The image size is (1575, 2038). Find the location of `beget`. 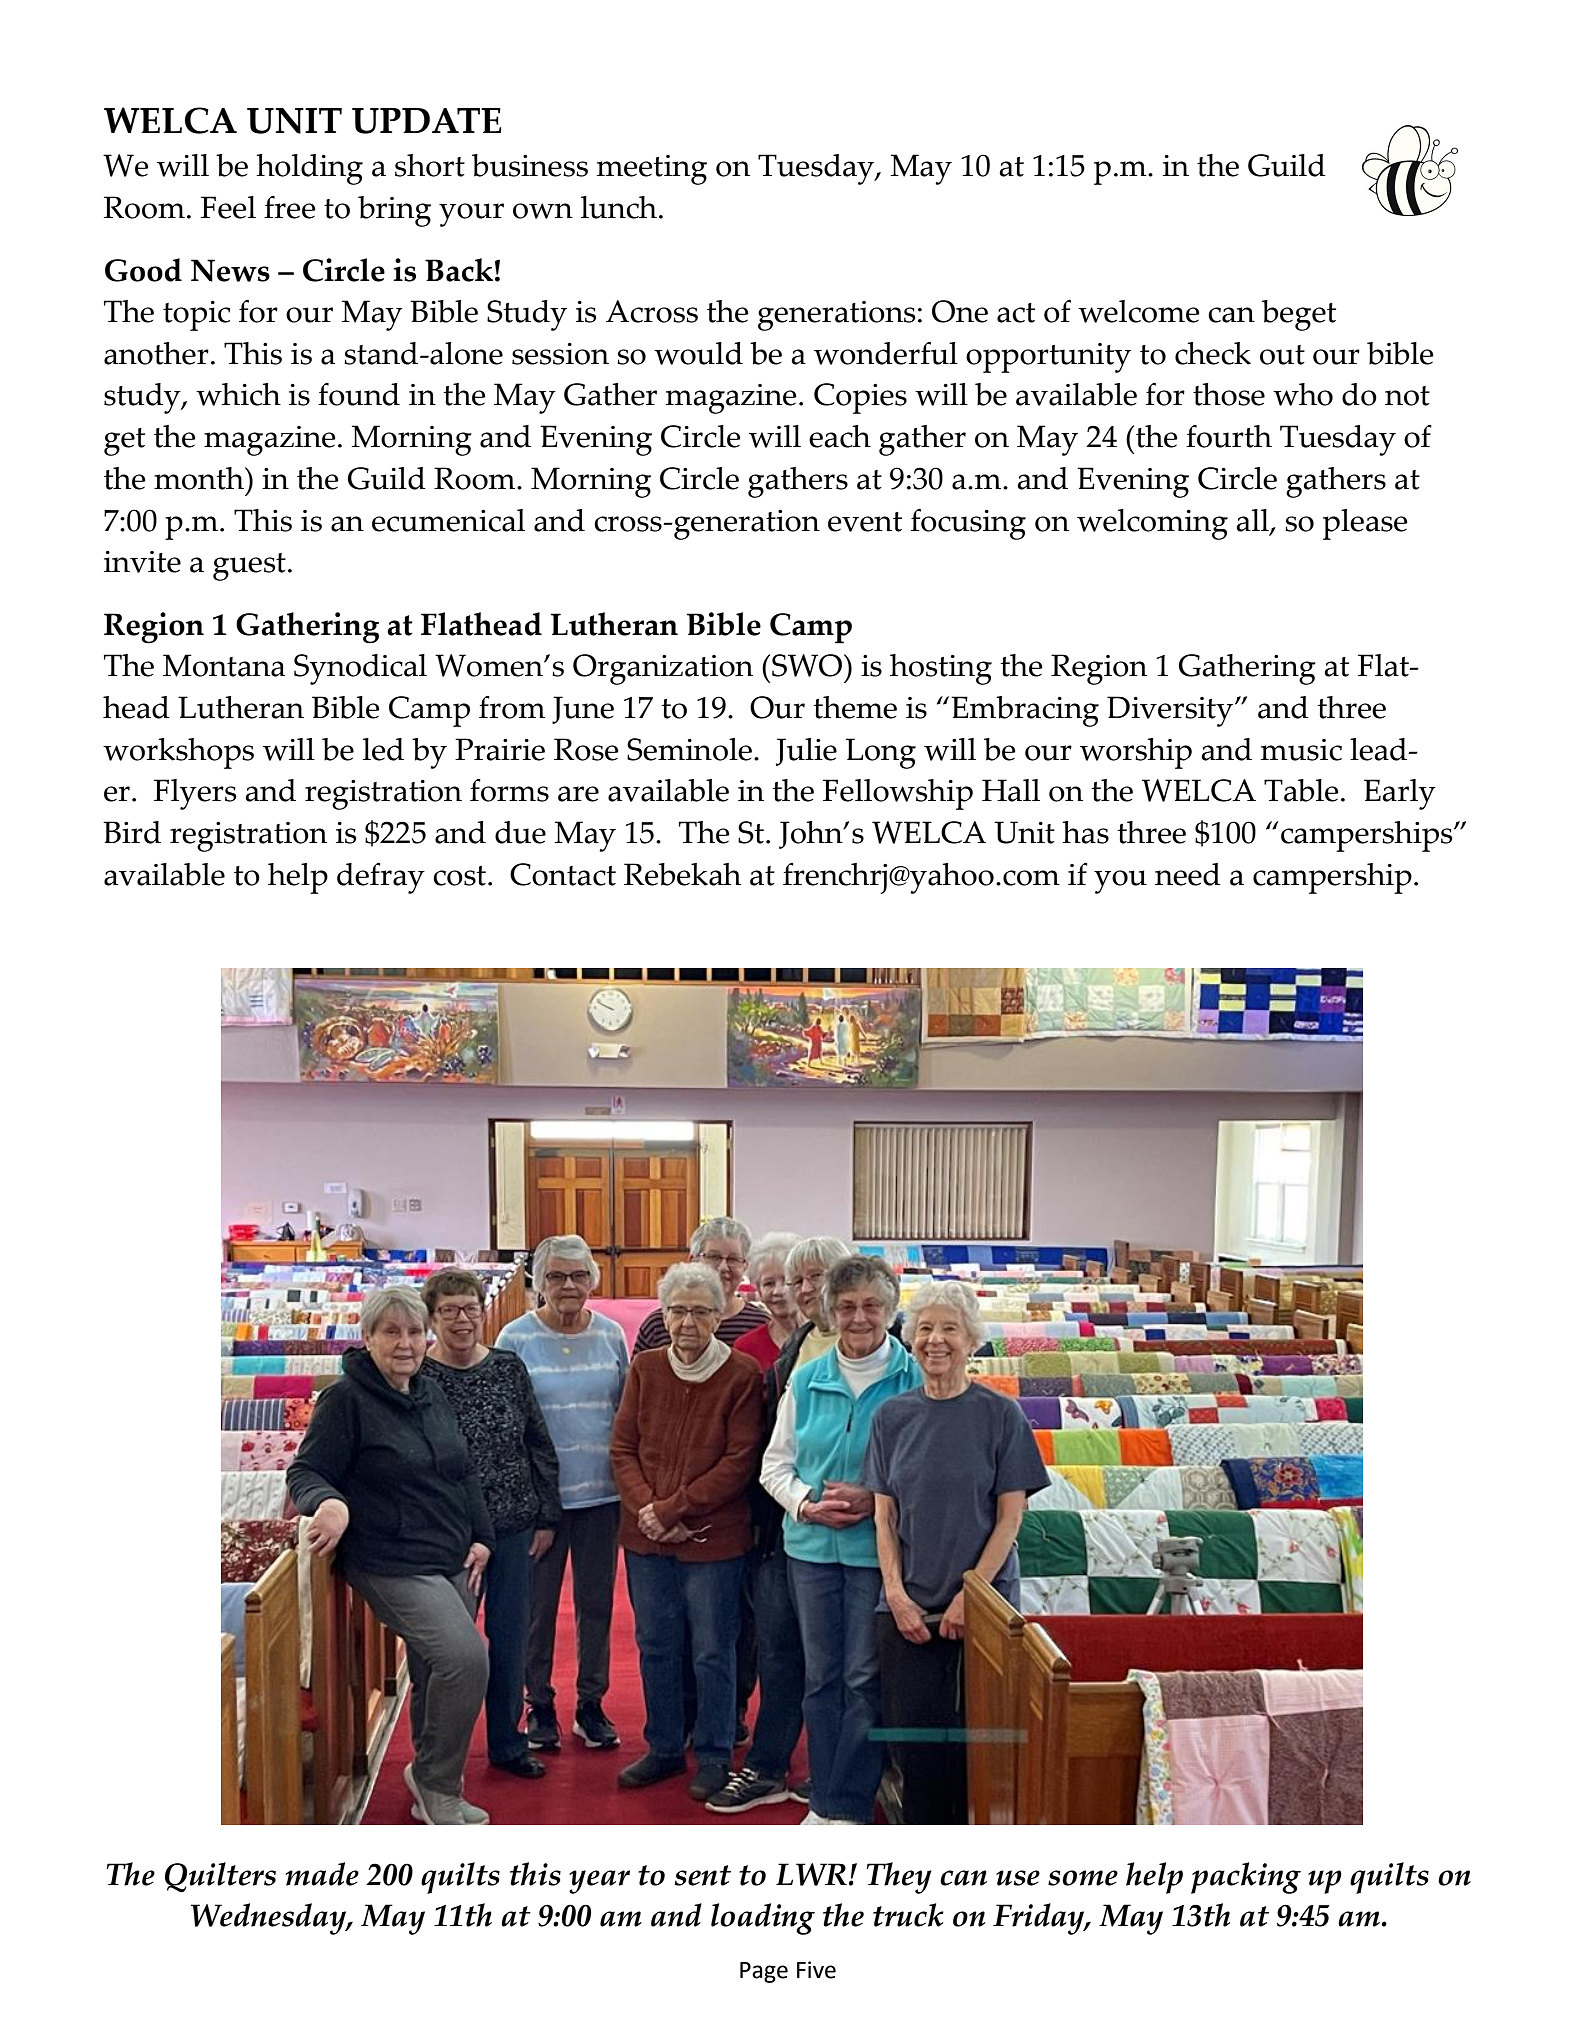

beget is located at coordinates (1299, 315).
